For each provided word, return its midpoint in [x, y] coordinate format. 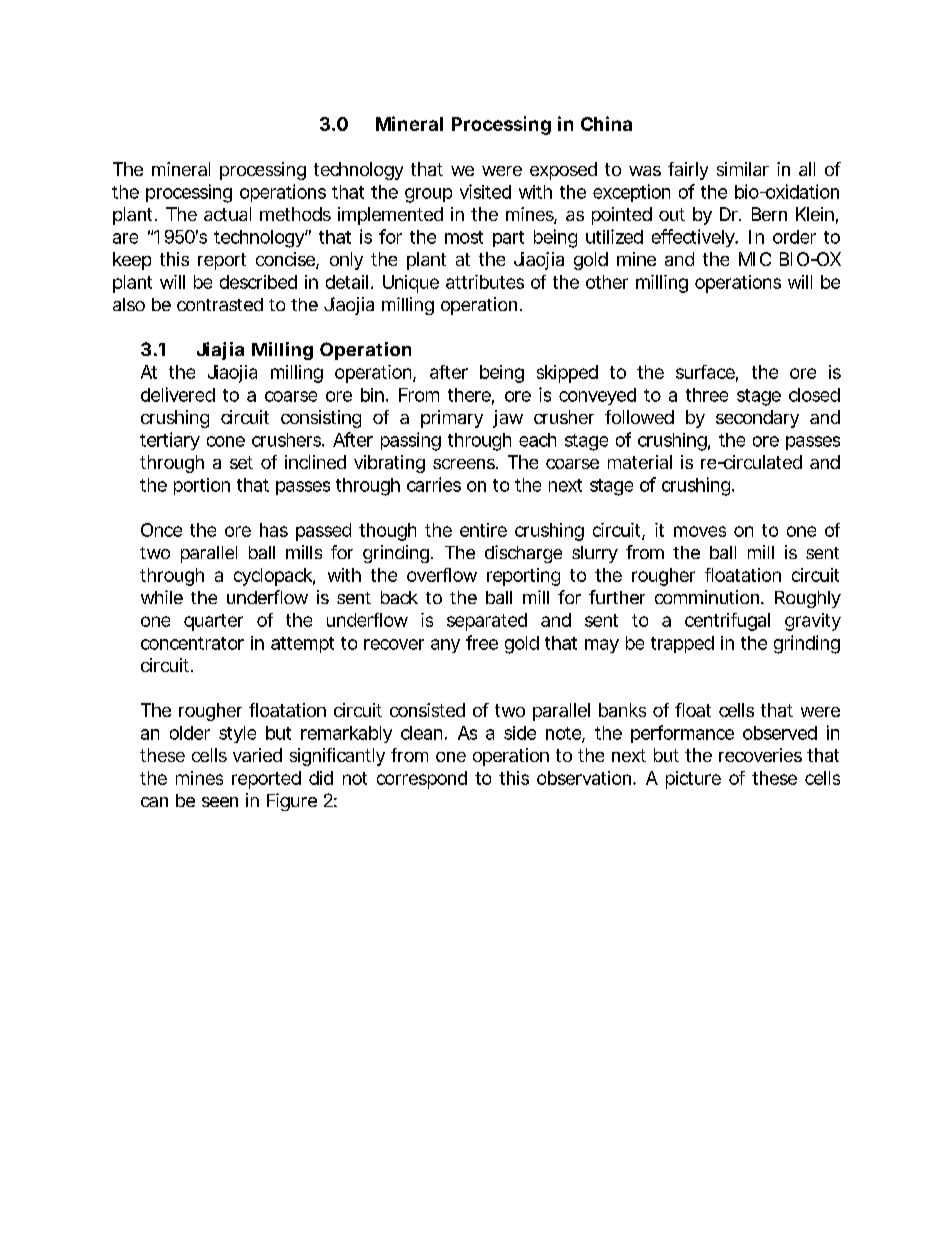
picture [693, 780]
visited [485, 191]
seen [220, 802]
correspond [422, 780]
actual [227, 214]
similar [743, 169]
